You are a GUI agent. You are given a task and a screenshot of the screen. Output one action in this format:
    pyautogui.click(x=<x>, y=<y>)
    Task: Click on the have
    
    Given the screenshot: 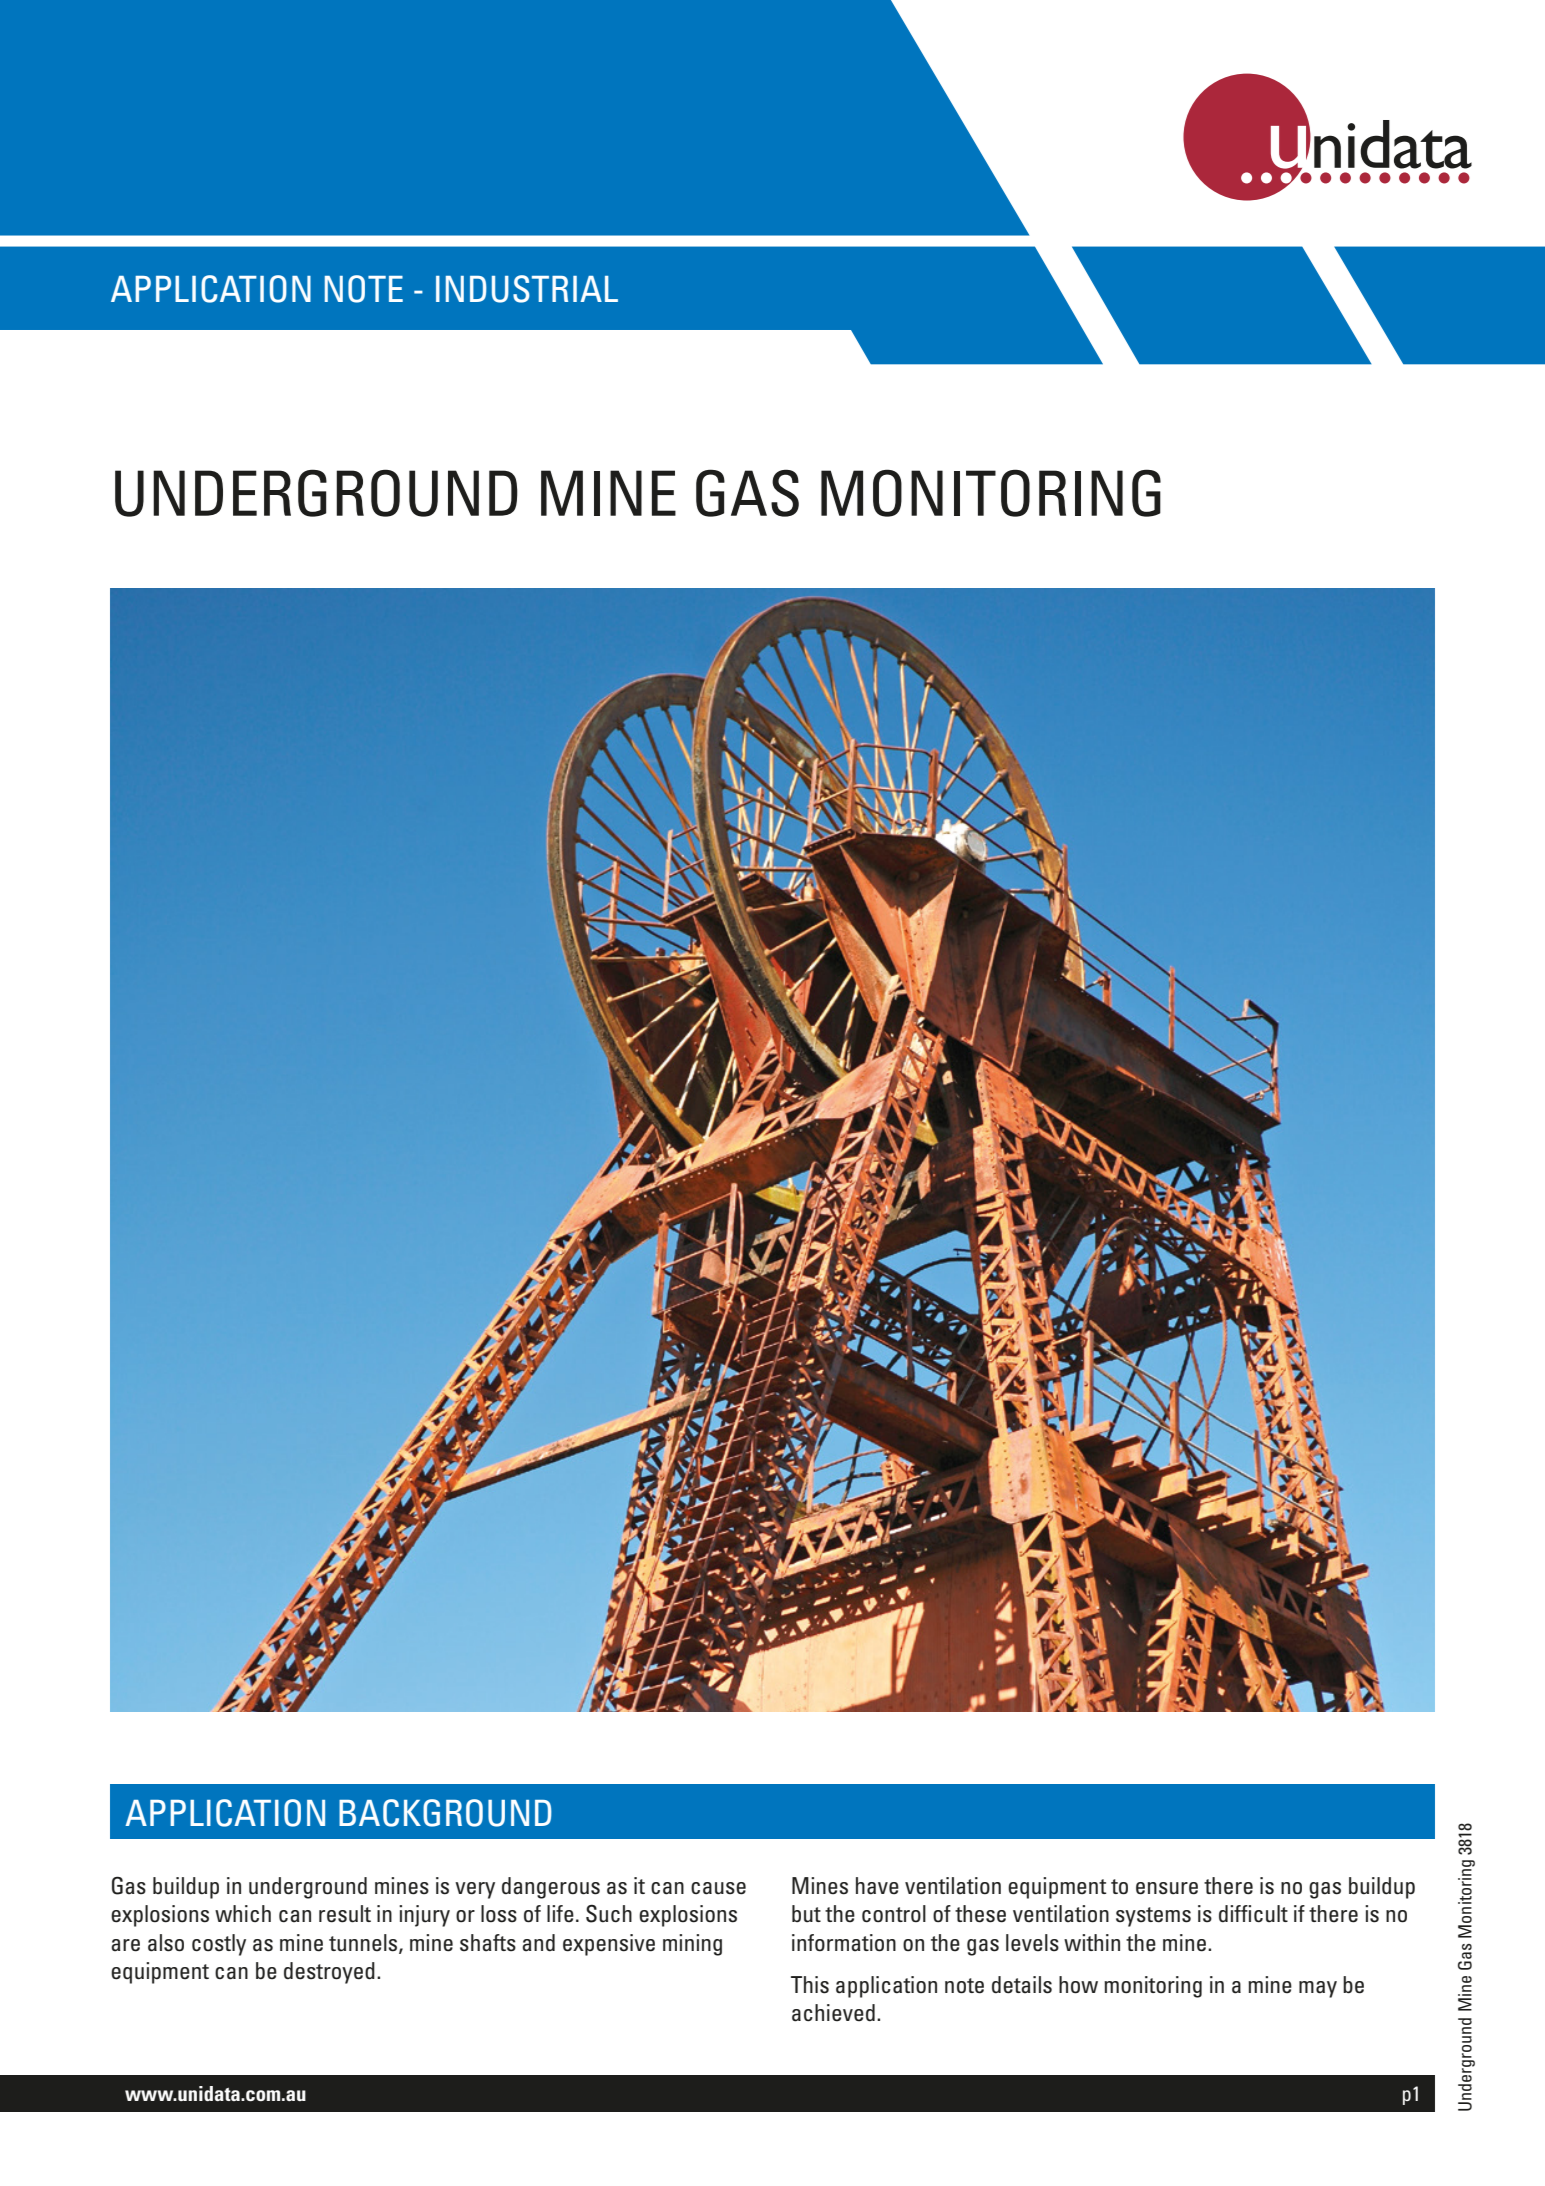 What is the action you would take?
    pyautogui.click(x=877, y=1886)
